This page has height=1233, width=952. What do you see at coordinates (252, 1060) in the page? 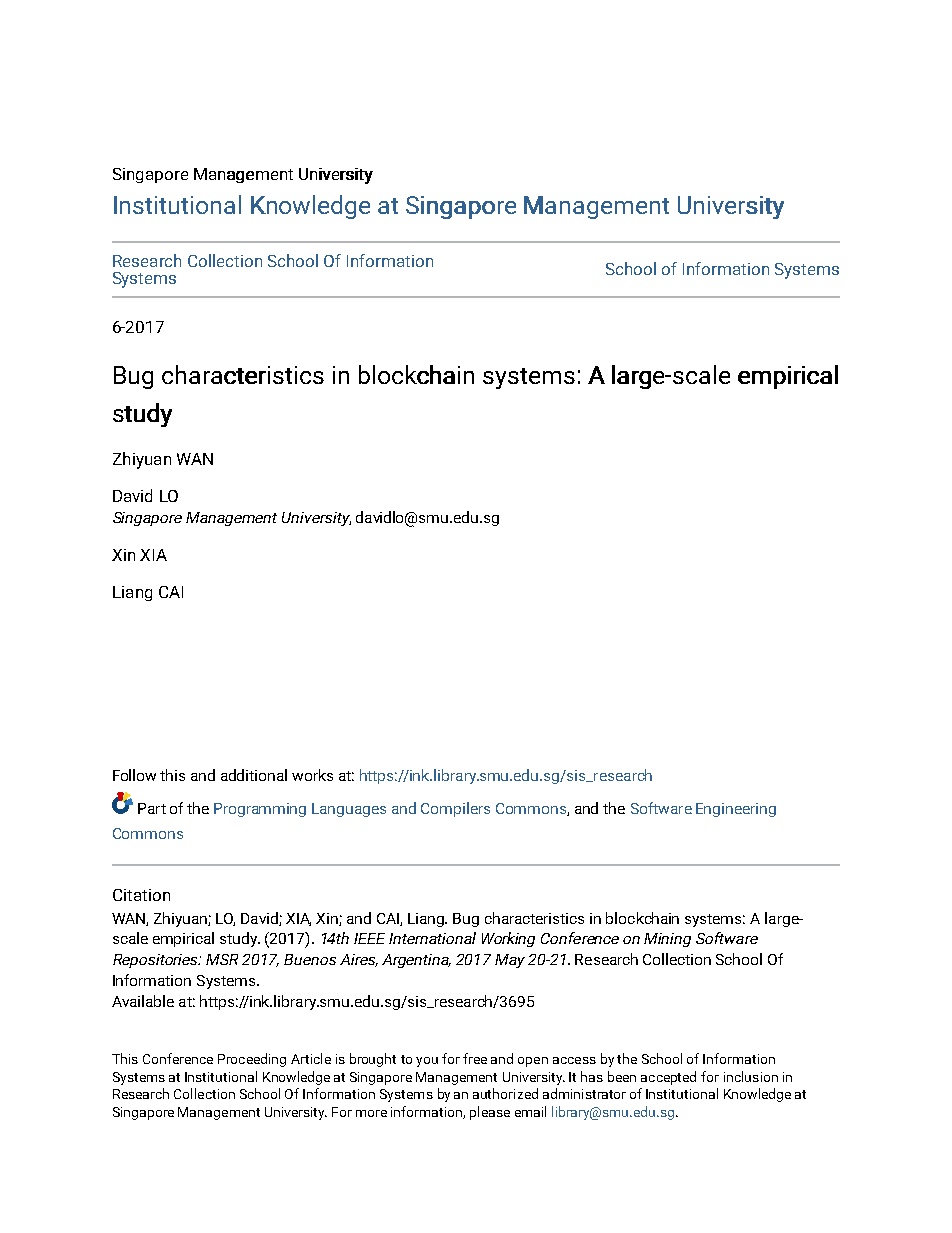
I see `Proceeding` at bounding box center [252, 1060].
